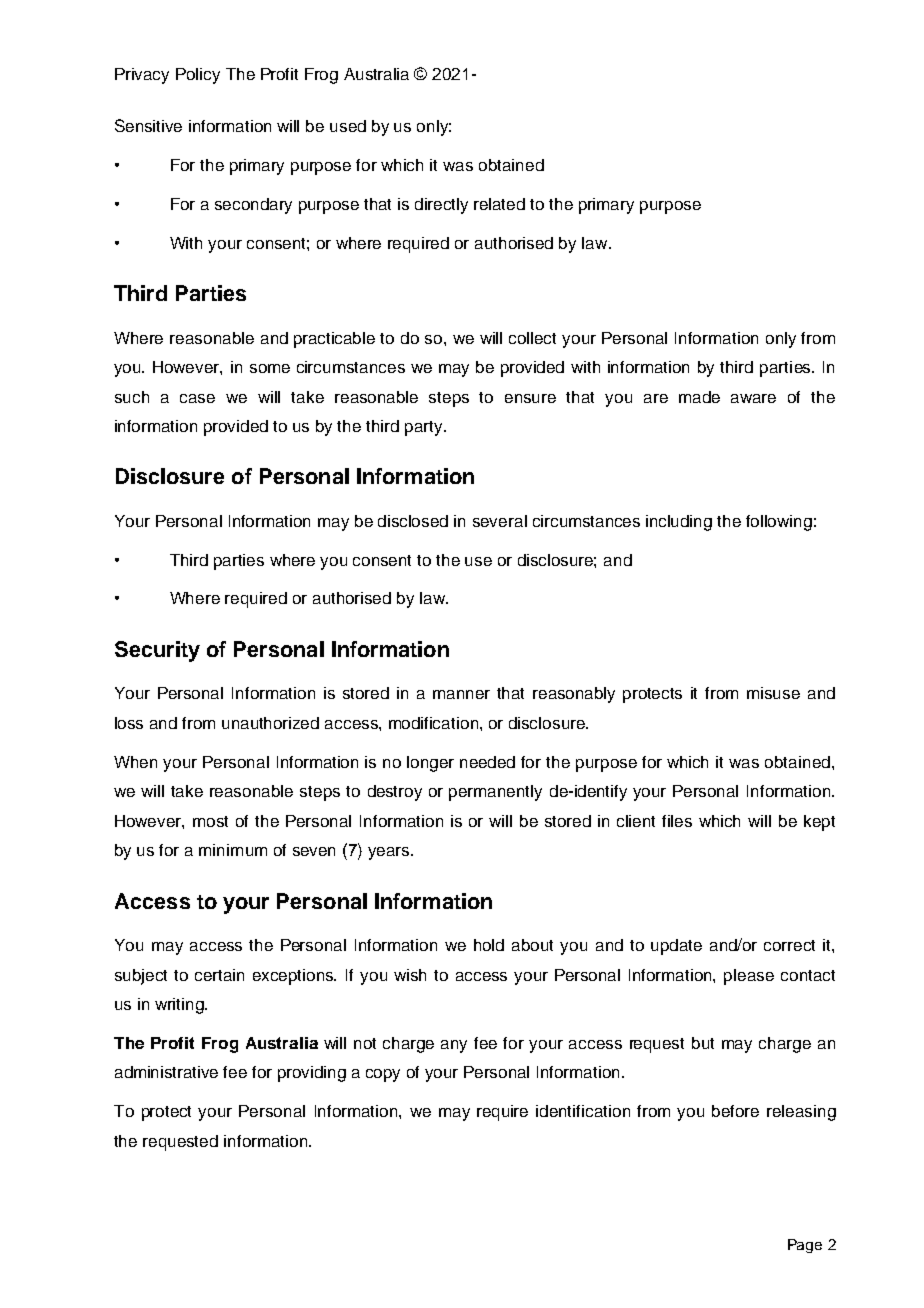 Image resolution: width=924 pixels, height=1308 pixels. Describe the element at coordinates (487, 762) in the screenshot. I see `needed` at that location.
